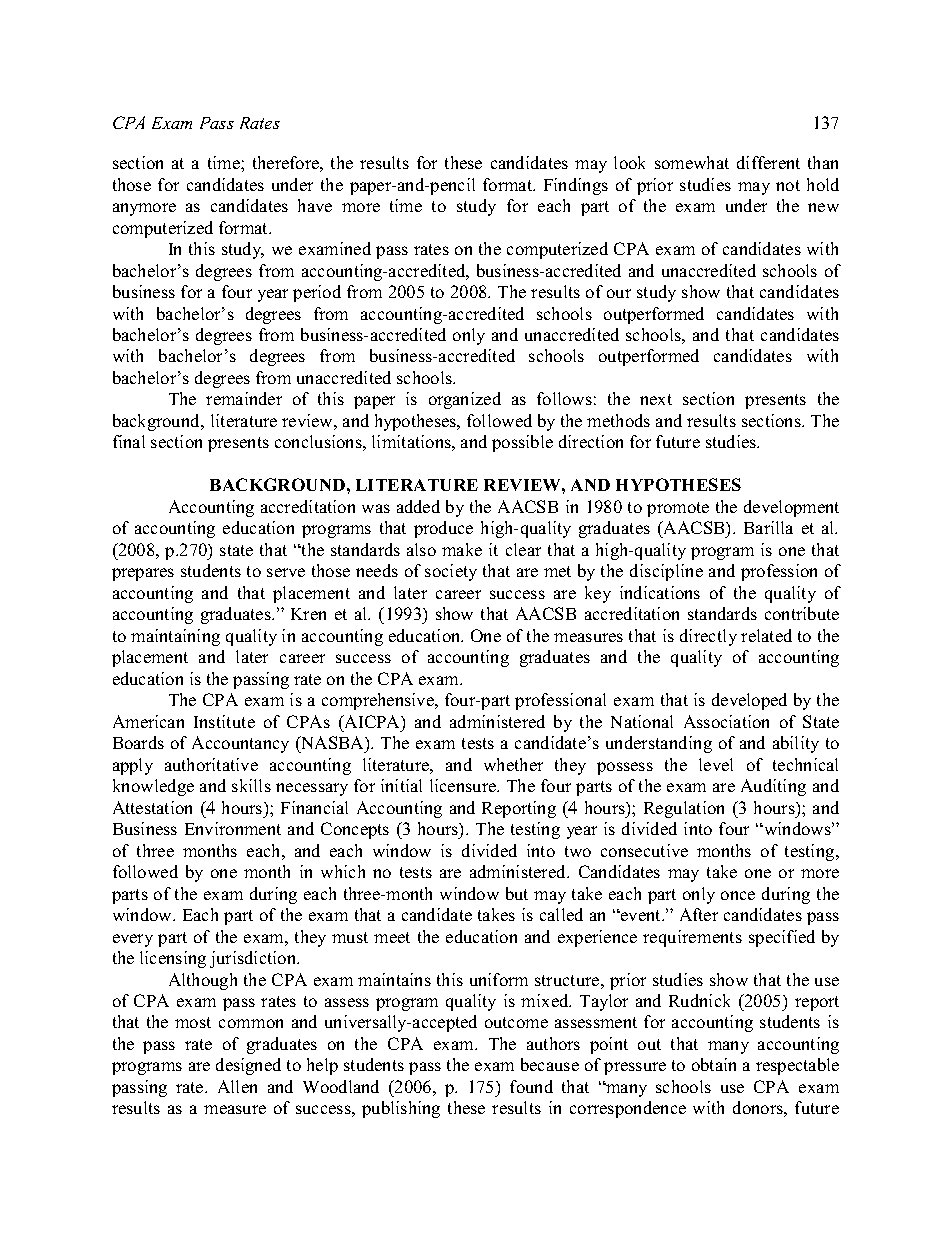  I want to click on not, so click(788, 185).
